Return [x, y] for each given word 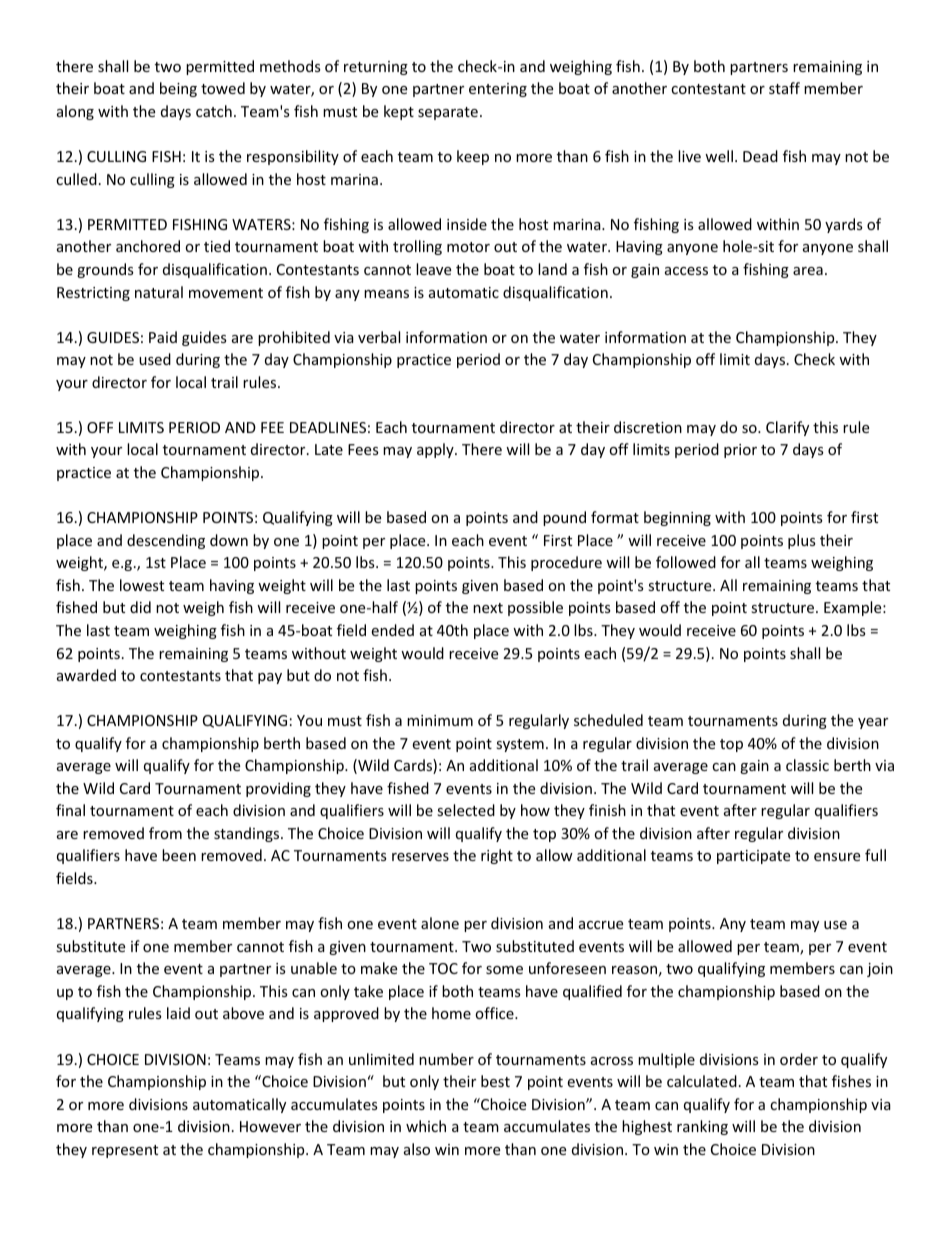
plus [802, 541]
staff [784, 88]
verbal [379, 337]
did [140, 607]
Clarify [787, 428]
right [497, 856]
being [178, 89]
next [488, 608]
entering [498, 90]
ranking [702, 1127]
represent [125, 1151]
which [426, 1126]
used [155, 359]
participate [753, 857]
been [179, 855]
